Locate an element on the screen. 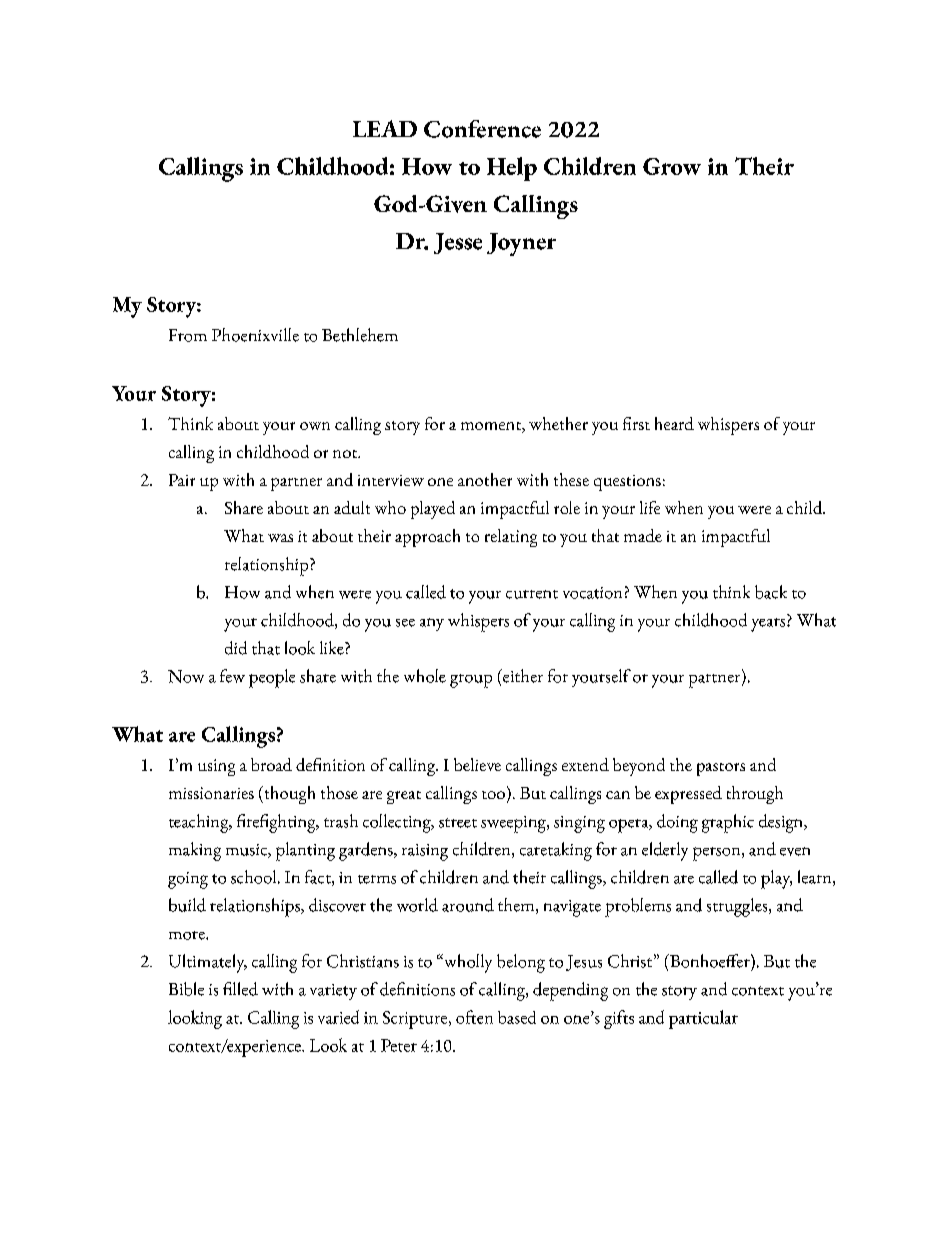 Image resolution: width=952 pixels, height=1233 pixels. filled is located at coordinates (240, 989).
